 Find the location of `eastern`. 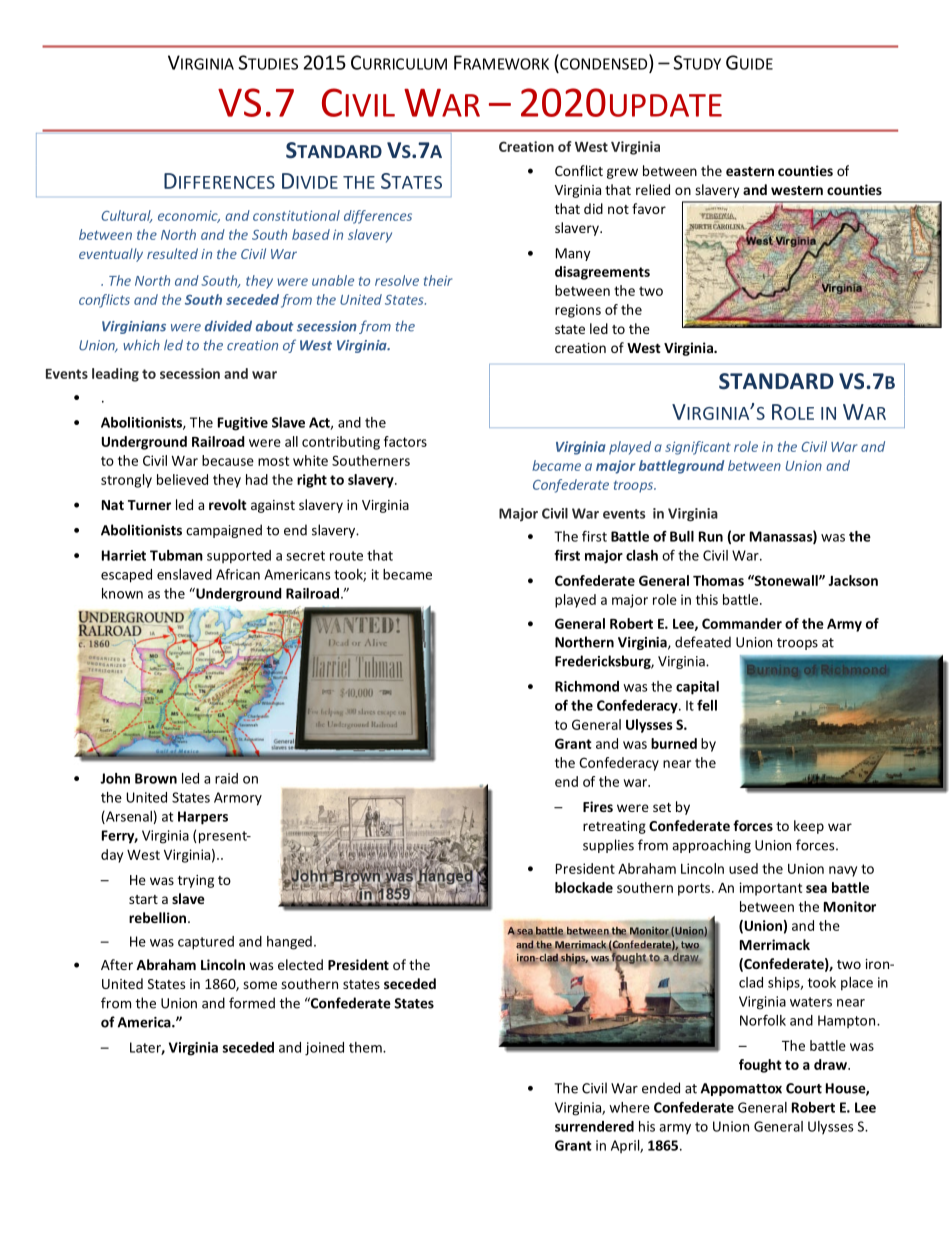

eastern is located at coordinates (750, 171).
